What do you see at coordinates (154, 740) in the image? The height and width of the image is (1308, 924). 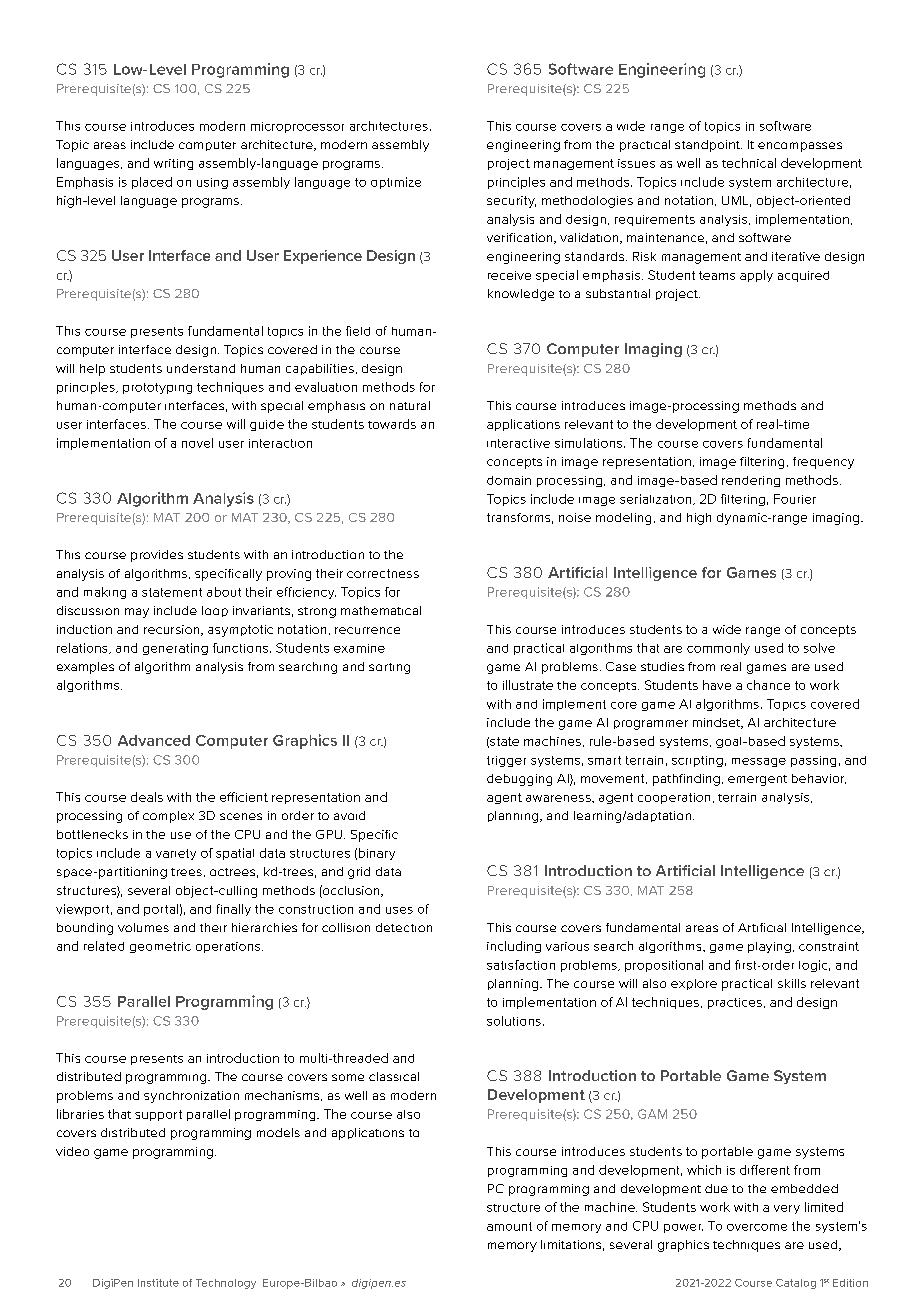 I see `Advanced` at bounding box center [154, 740].
